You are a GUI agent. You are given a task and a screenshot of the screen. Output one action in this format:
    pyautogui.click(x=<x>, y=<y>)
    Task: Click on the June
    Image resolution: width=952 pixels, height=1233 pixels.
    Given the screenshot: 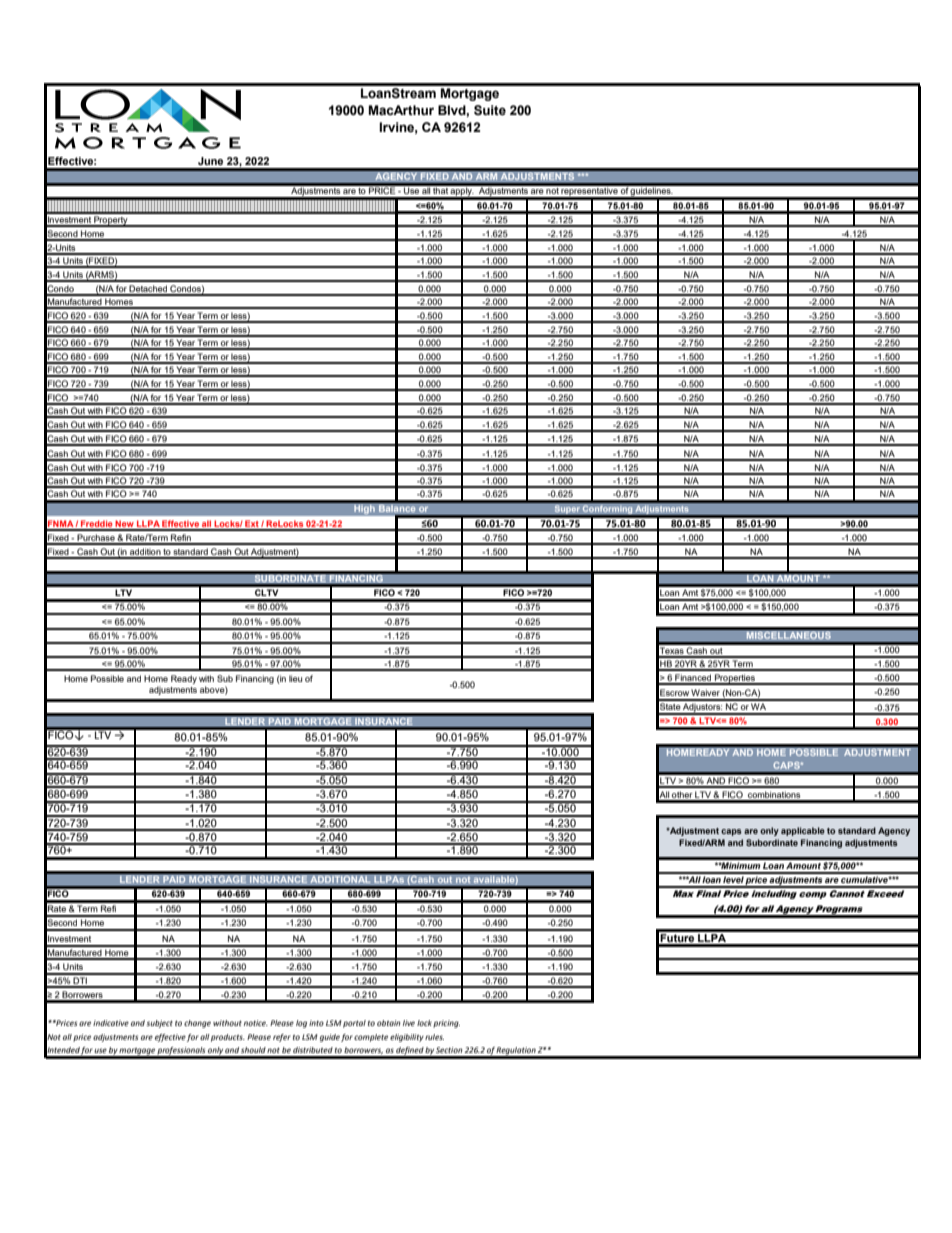 What is the action you would take?
    pyautogui.click(x=210, y=161)
